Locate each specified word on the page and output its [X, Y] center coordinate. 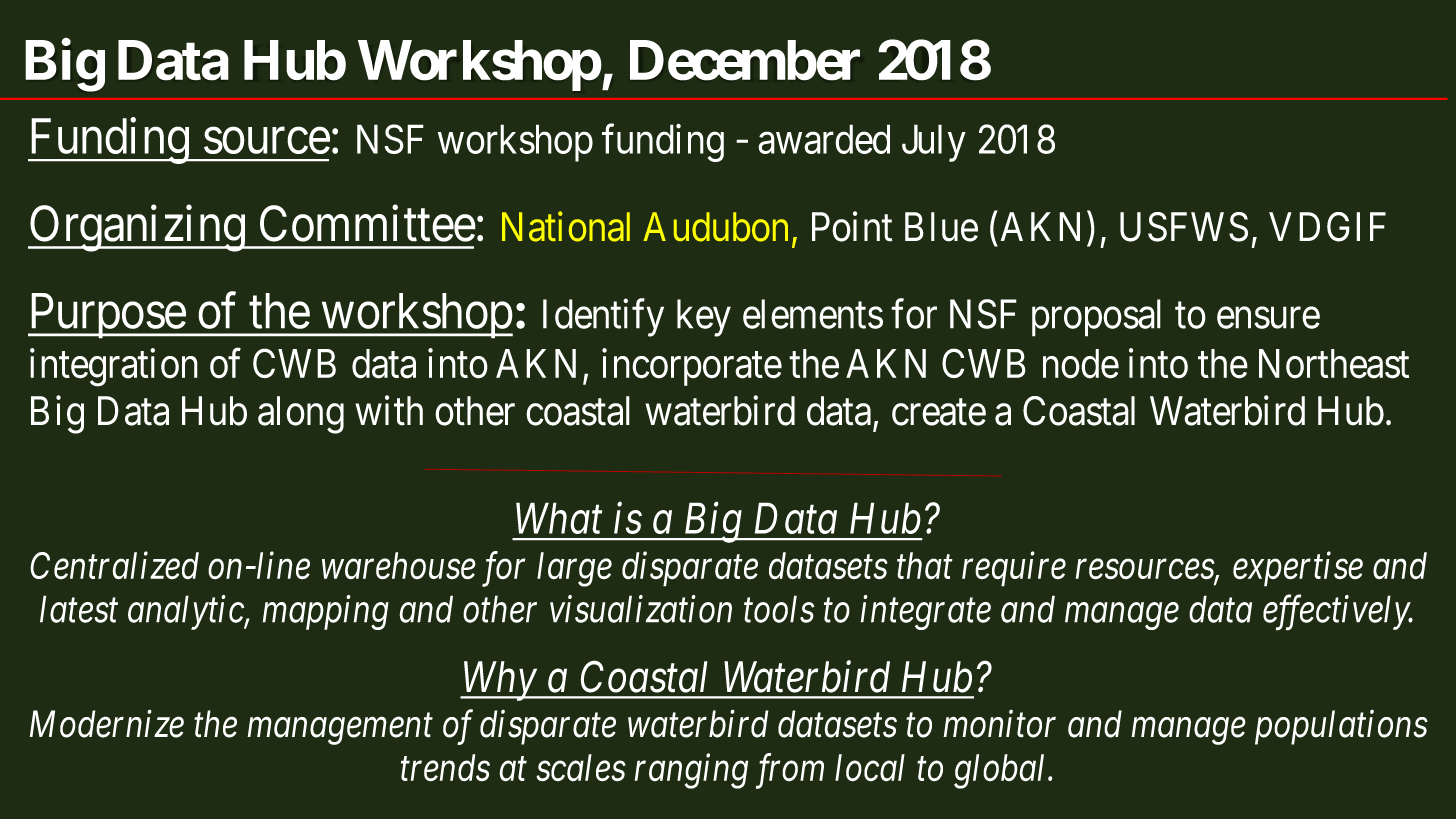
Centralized [114, 565]
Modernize [107, 724]
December [745, 60]
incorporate [692, 367]
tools [779, 609]
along [301, 415]
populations [1341, 727]
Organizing [137, 228]
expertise [1298, 569]
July [934, 143]
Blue [941, 227]
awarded [824, 139]
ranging [691, 772]
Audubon [715, 227]
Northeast [1334, 364]
